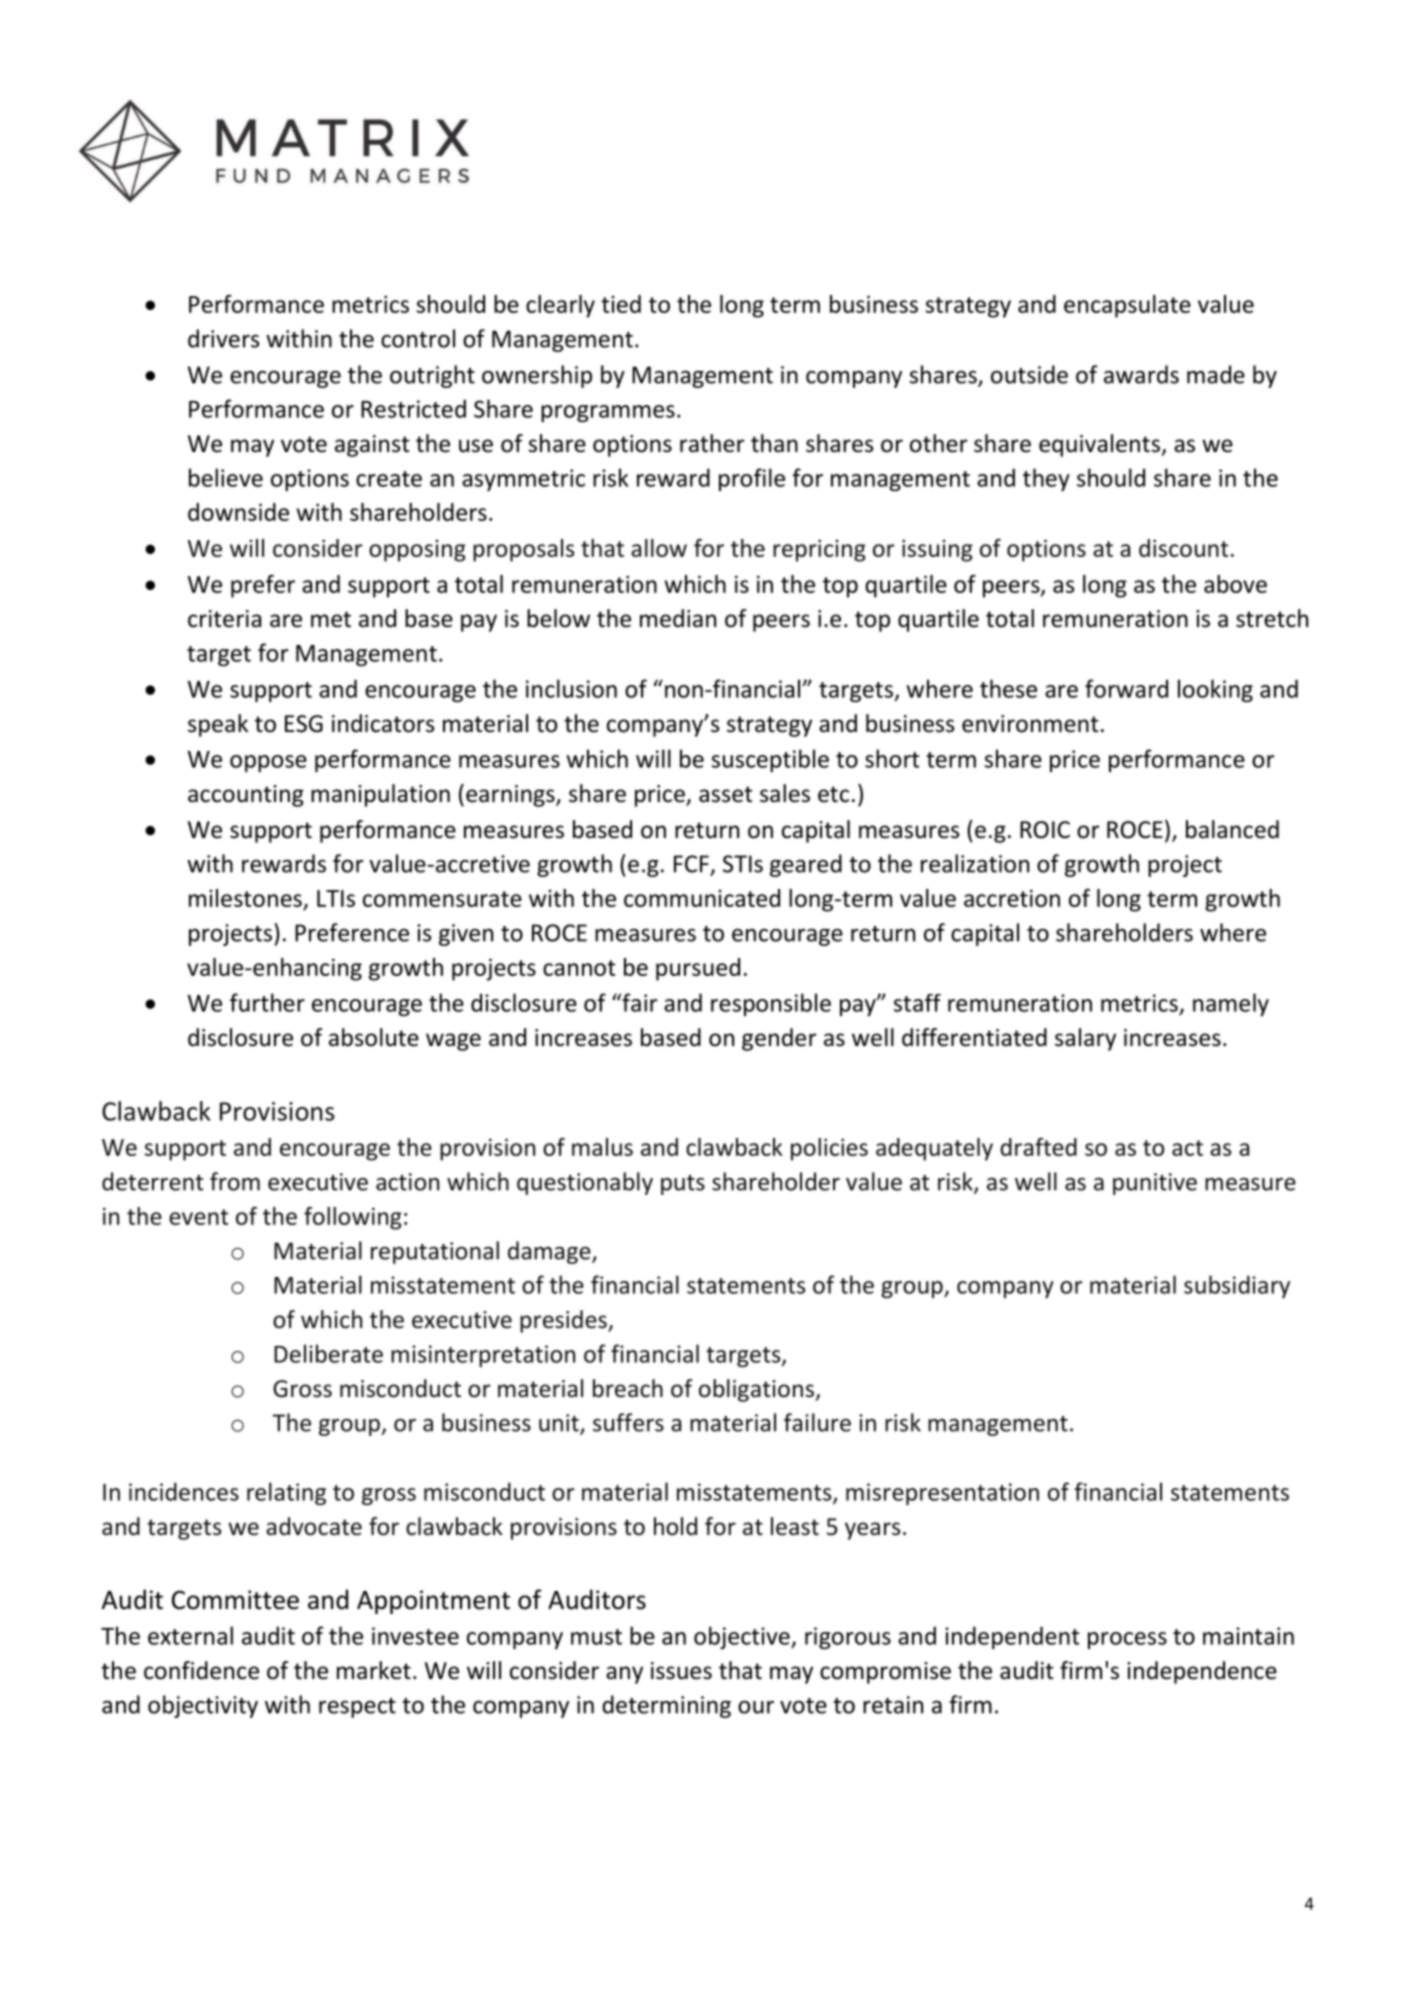 The height and width of the screenshot is (2002, 1415). Describe the element at coordinates (268, 763) in the screenshot. I see `oppose` at that location.
